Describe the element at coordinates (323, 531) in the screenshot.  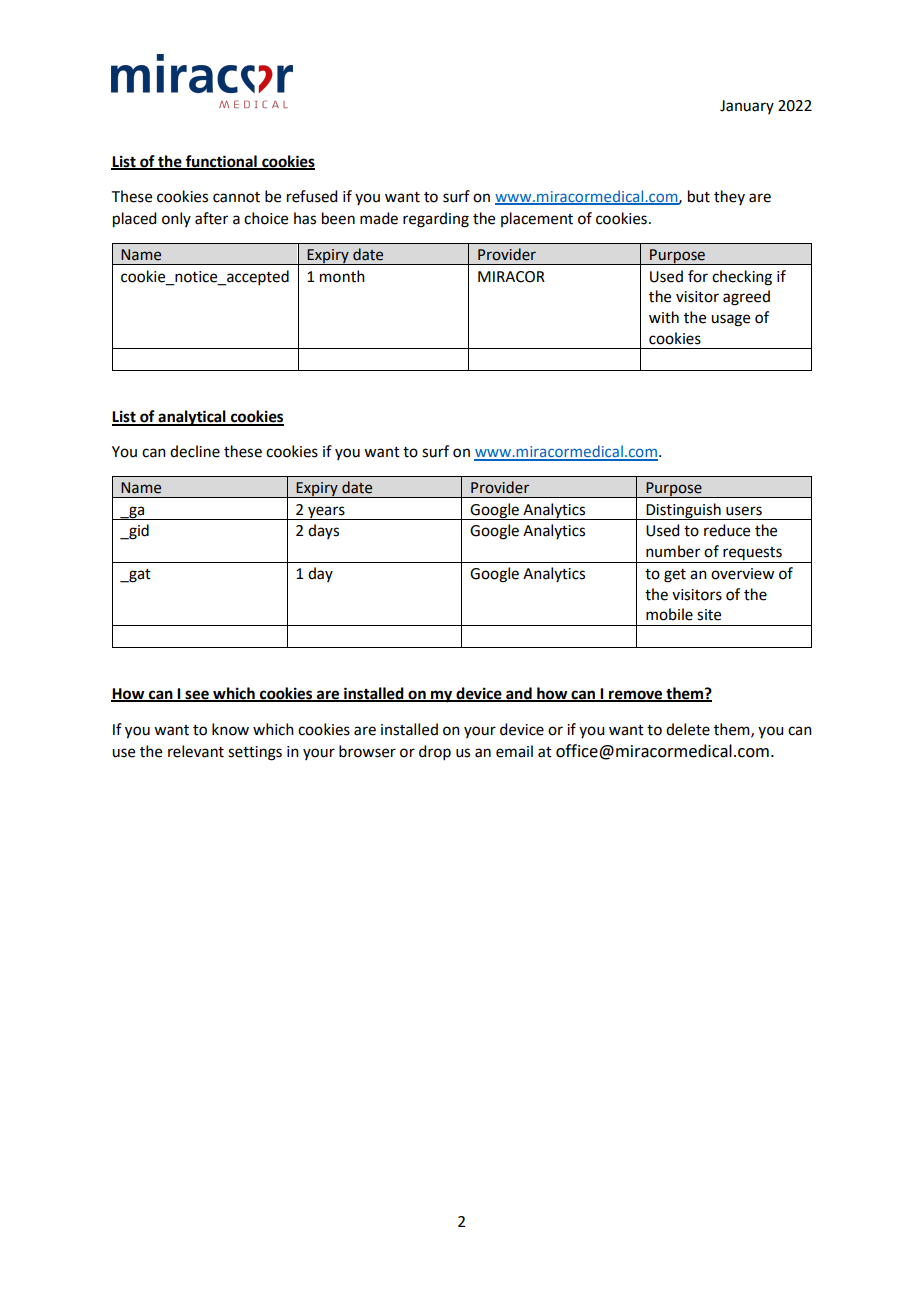
I see `days` at that location.
